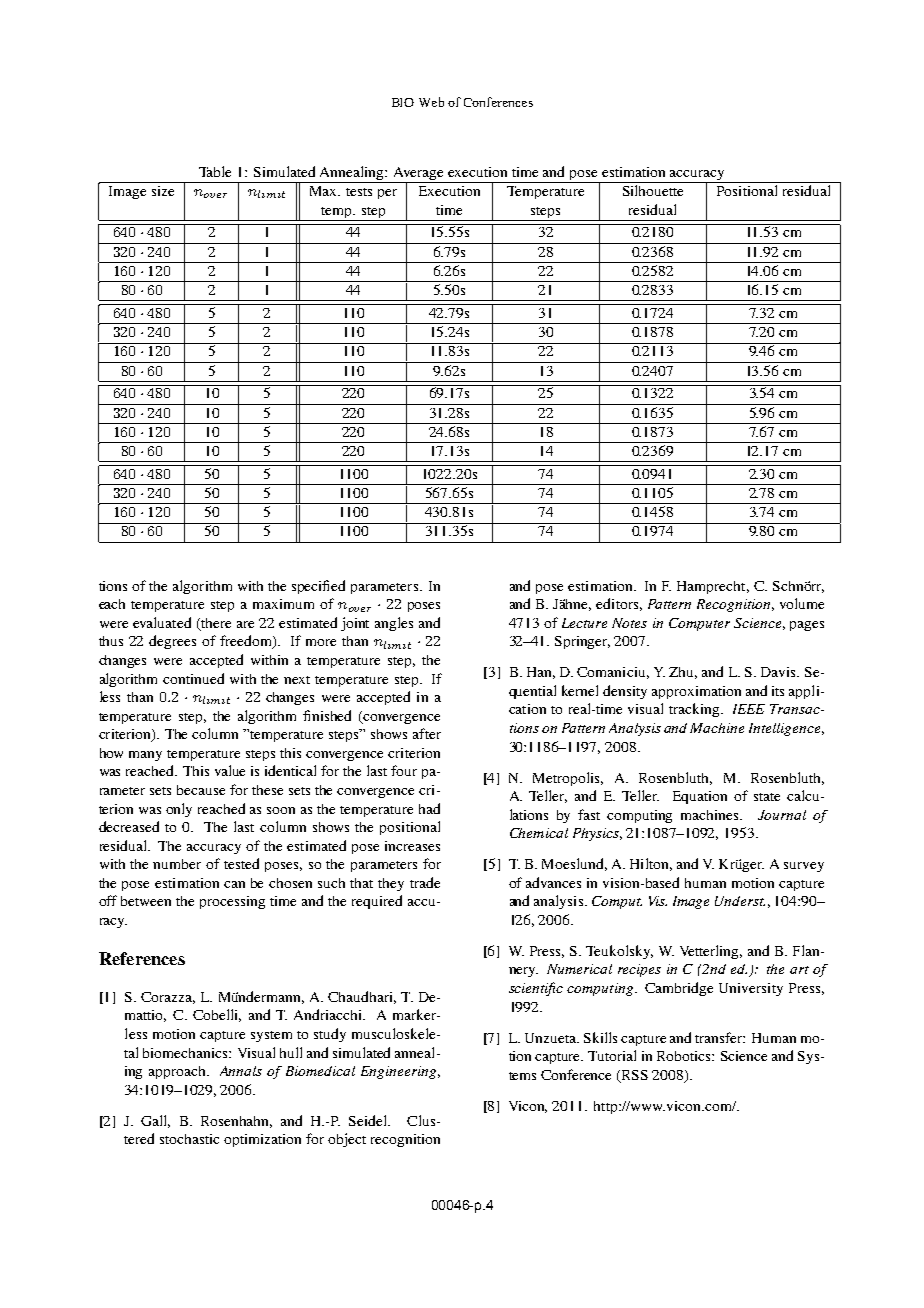 This screenshot has width=924, height=1308. What do you see at coordinates (802, 603) in the screenshot?
I see `volume` at bounding box center [802, 603].
